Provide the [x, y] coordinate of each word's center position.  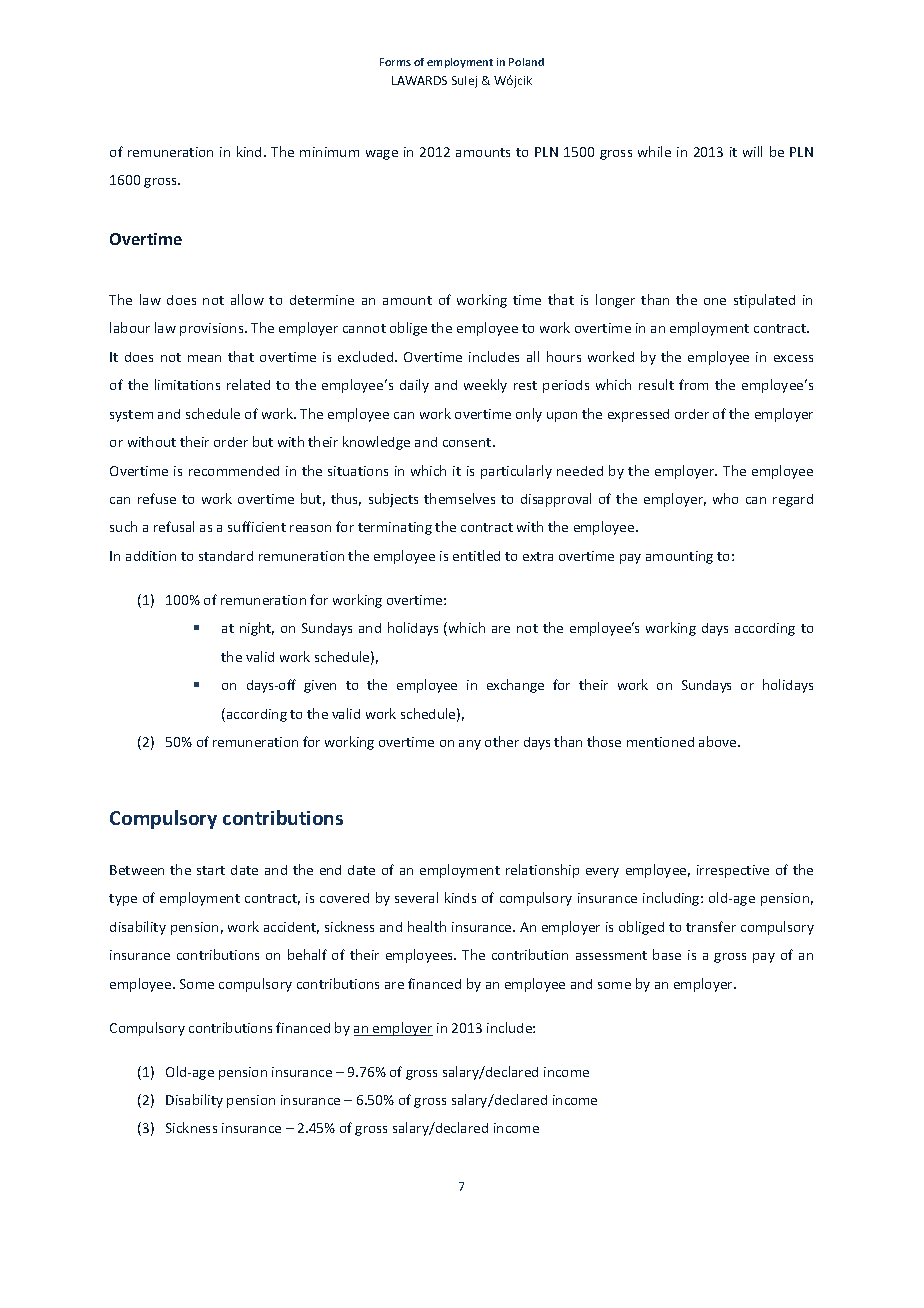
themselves [459, 498]
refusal [174, 526]
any [470, 745]
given [320, 686]
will [752, 151]
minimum [329, 152]
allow [247, 299]
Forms [395, 62]
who [725, 498]
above [719, 741]
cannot [364, 328]
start [211, 870]
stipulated [764, 301]
